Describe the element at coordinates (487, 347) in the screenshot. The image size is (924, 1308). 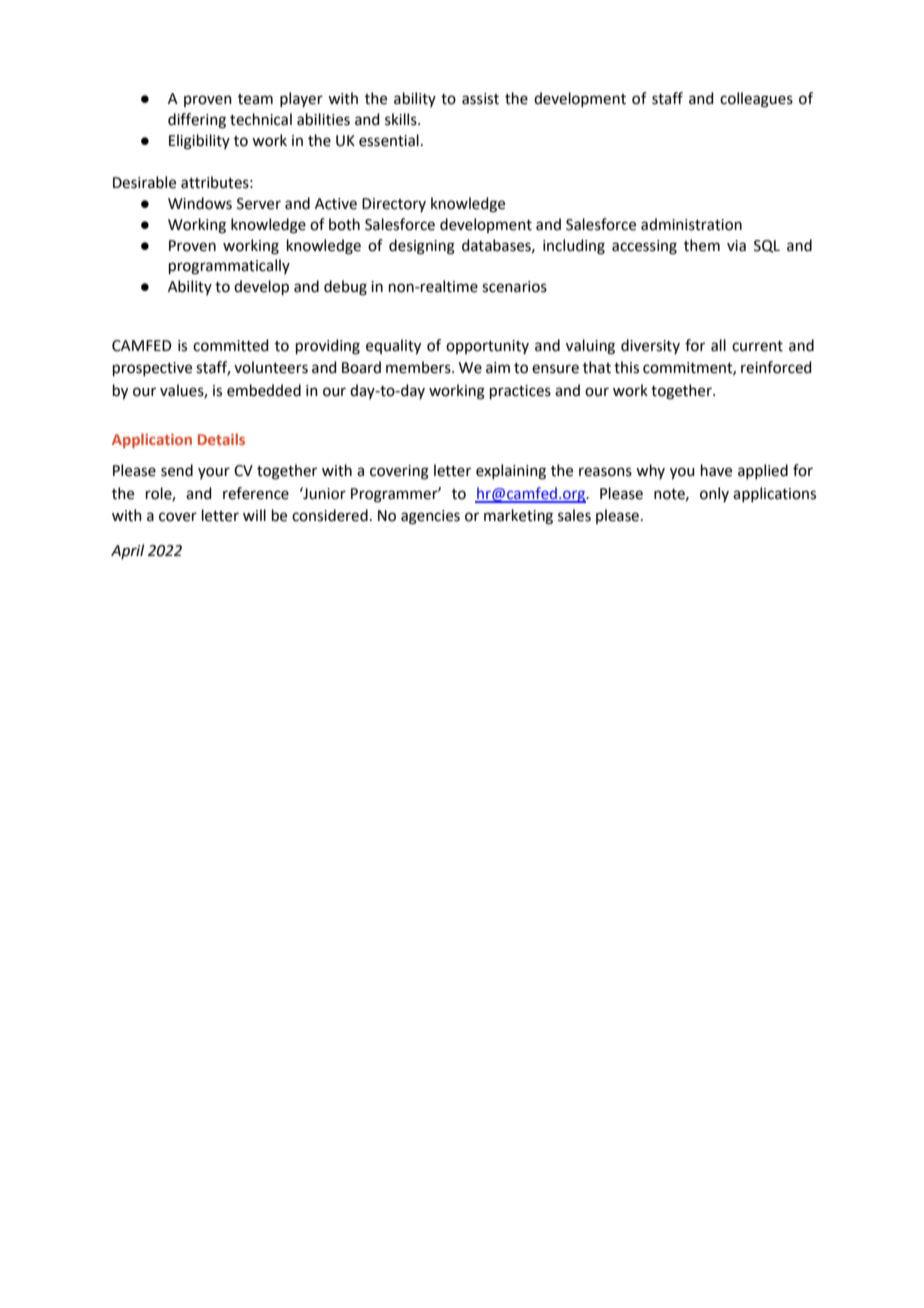
I see `opportunity` at that location.
